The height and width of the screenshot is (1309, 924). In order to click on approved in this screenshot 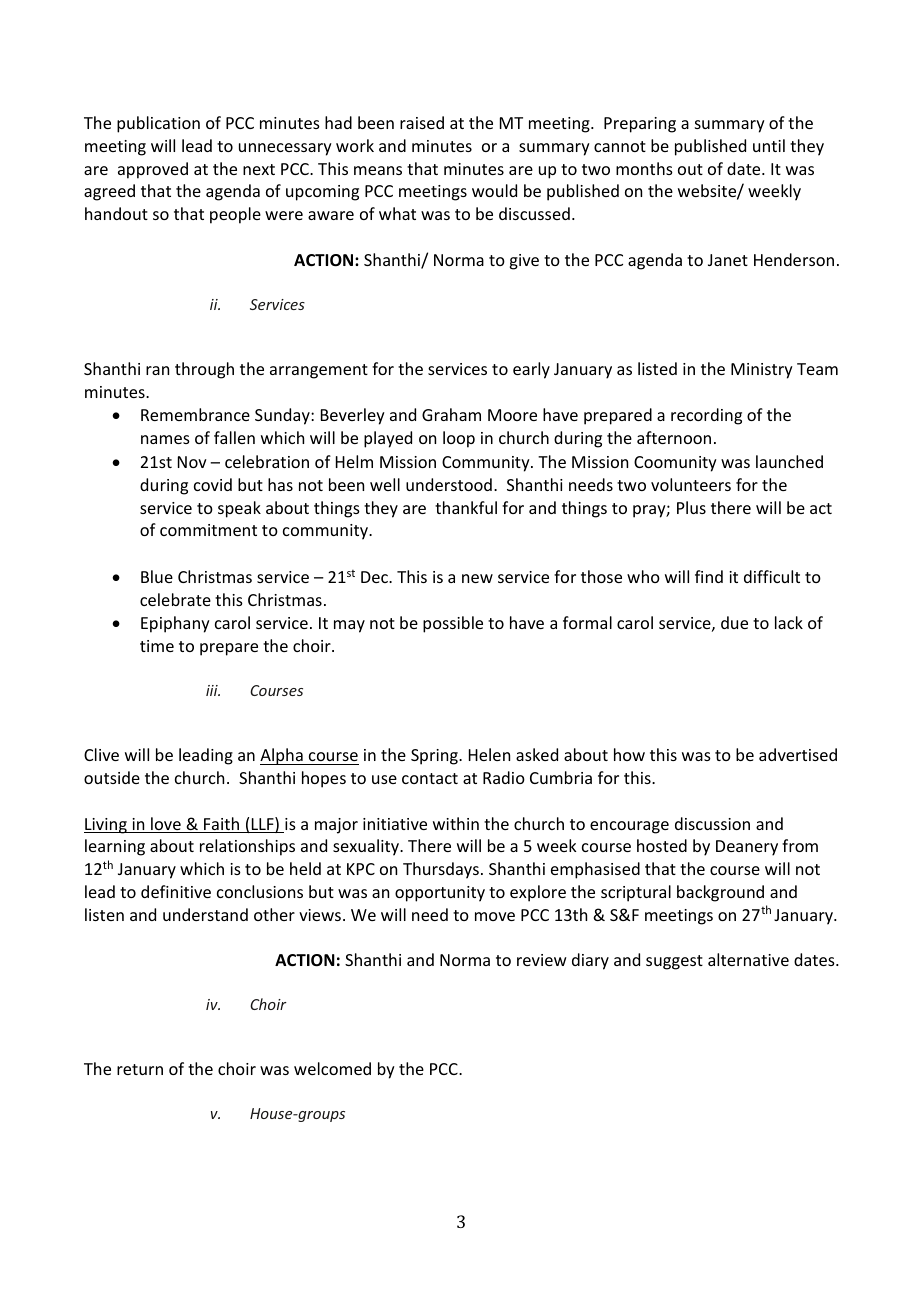, I will do `click(153, 170)`.
